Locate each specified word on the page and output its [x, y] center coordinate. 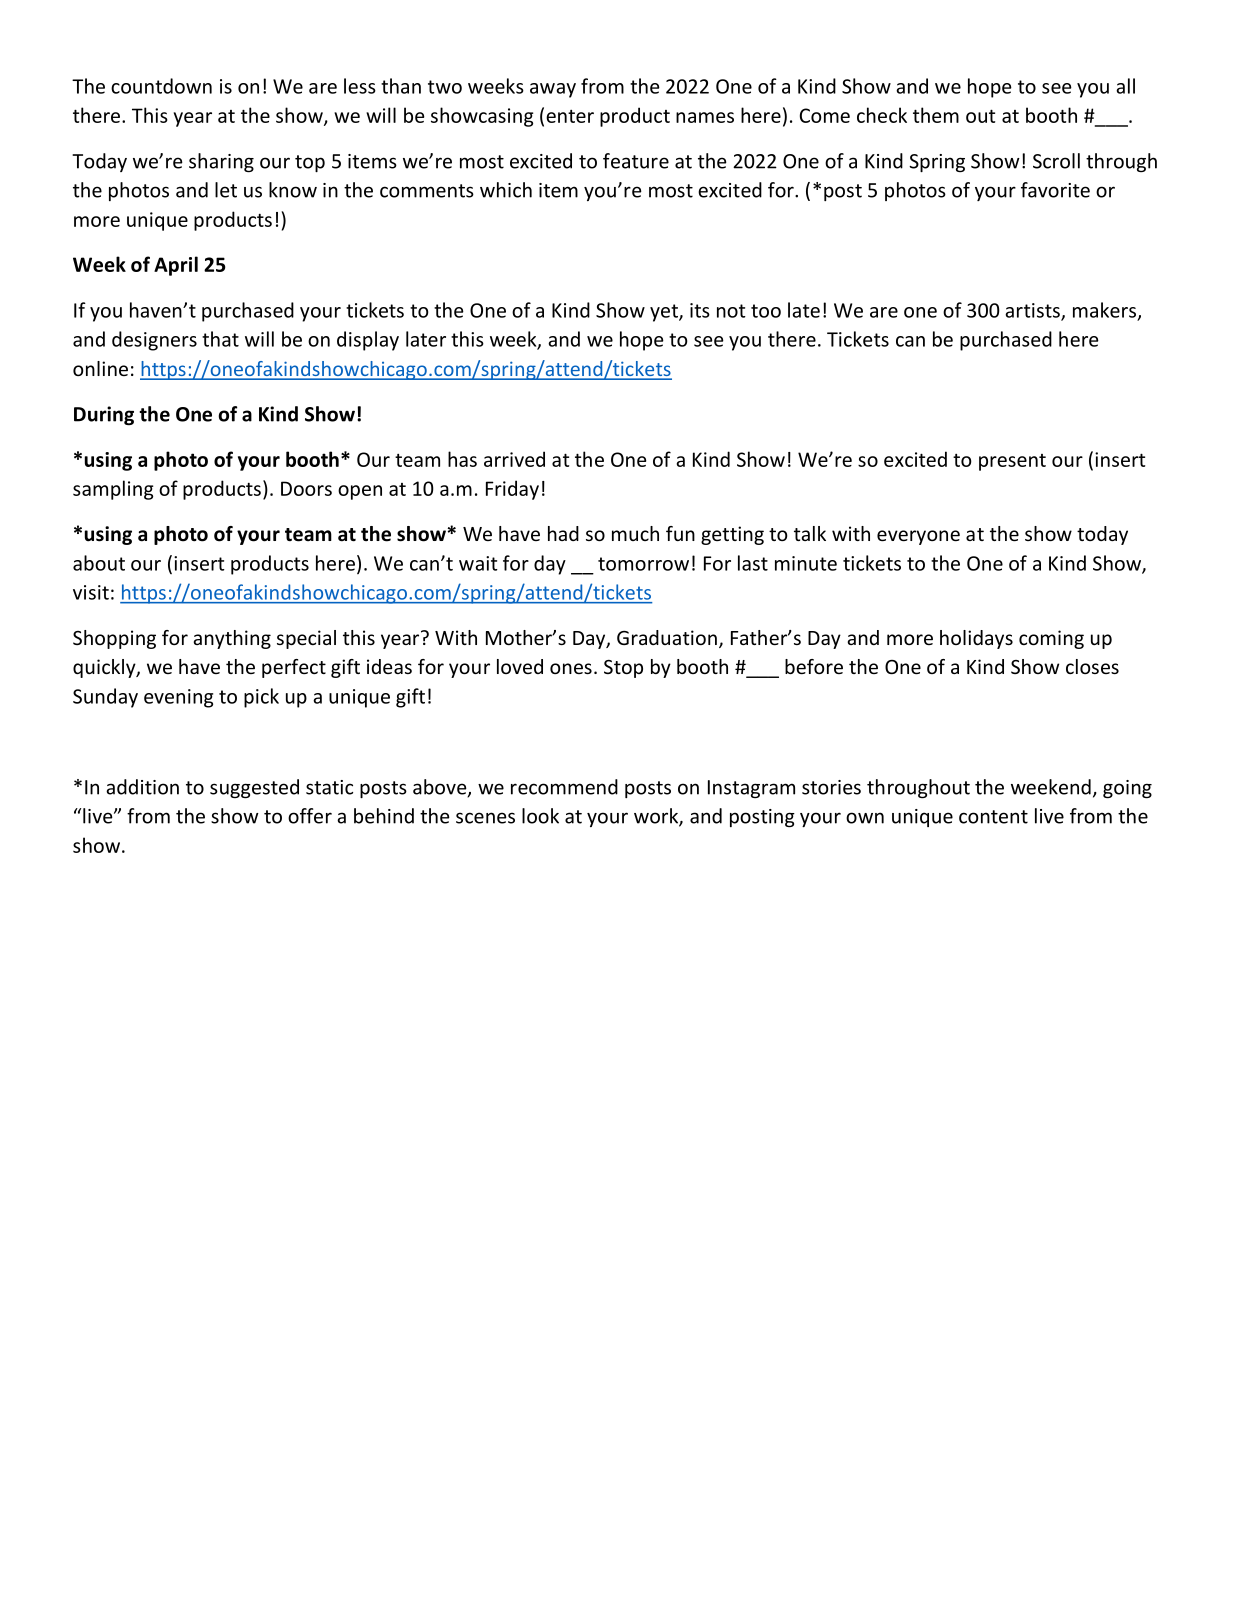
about [99, 563]
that [220, 339]
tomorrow [643, 564]
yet [665, 313]
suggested [254, 788]
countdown [161, 86]
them [936, 115]
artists [1033, 311]
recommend [564, 787]
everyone [918, 537]
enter [570, 116]
